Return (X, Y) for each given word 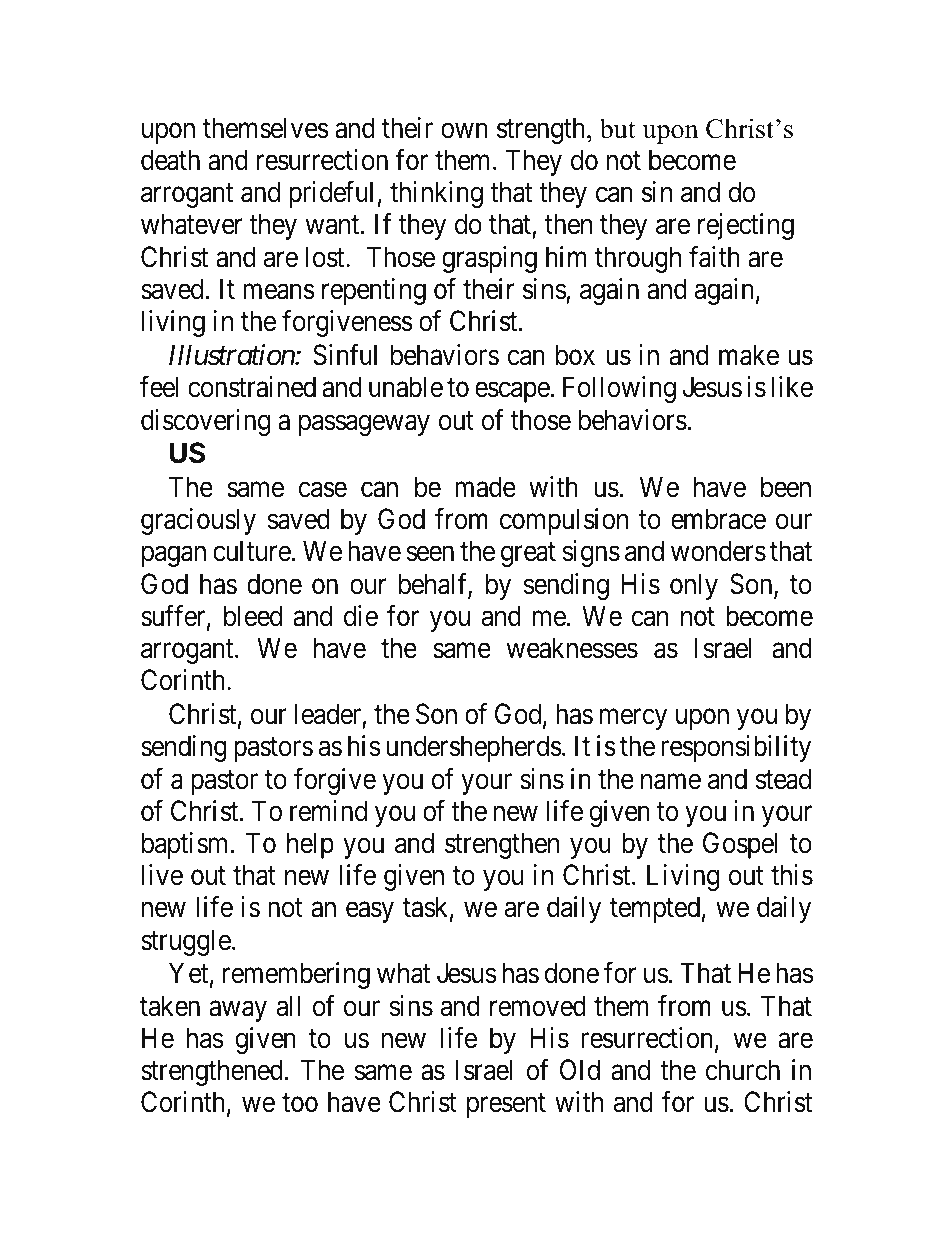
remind (328, 811)
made (485, 487)
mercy (633, 719)
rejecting (746, 226)
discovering (205, 422)
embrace (718, 519)
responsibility (736, 748)
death (170, 160)
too (300, 1103)
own (464, 131)
